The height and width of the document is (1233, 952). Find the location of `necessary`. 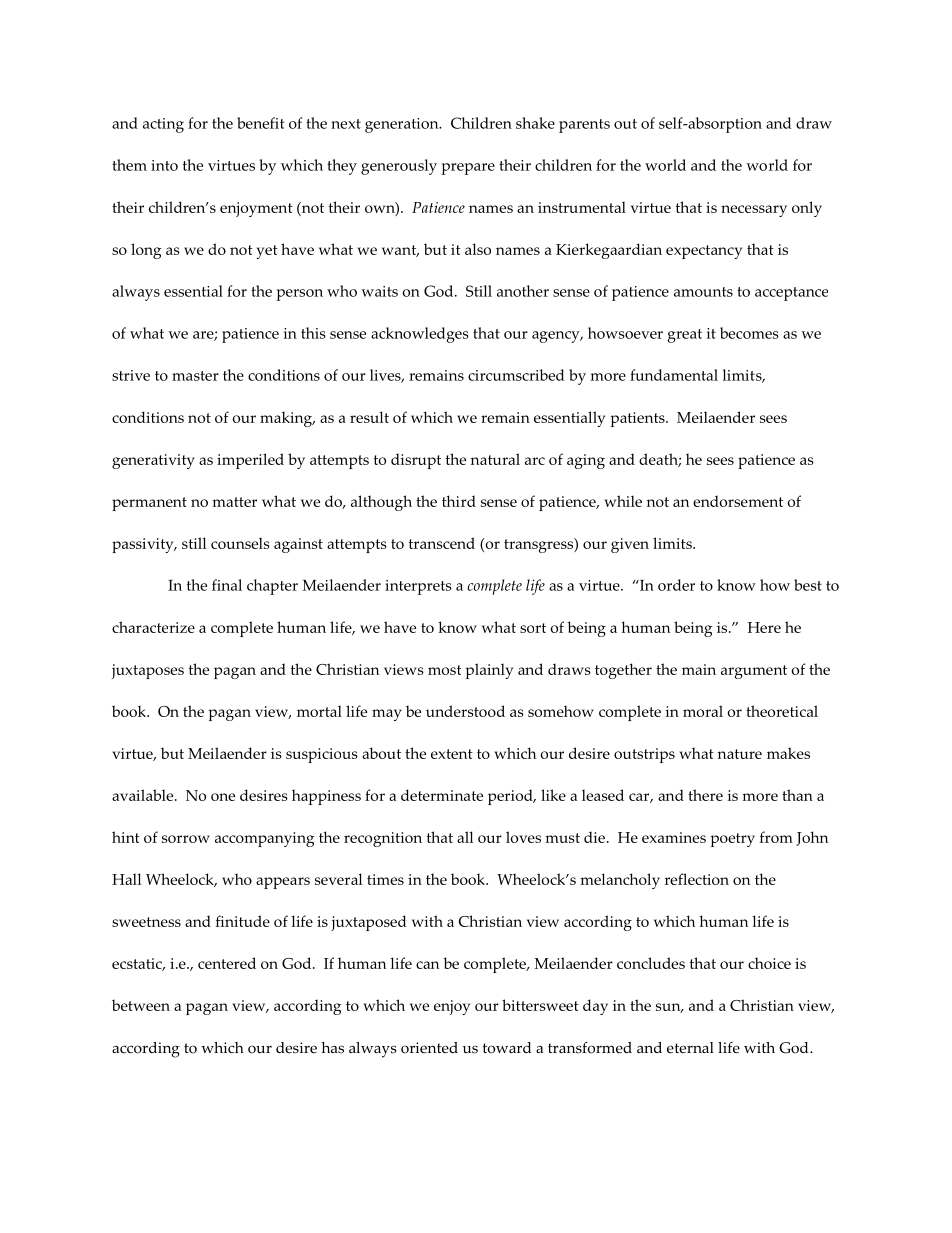

necessary is located at coordinates (754, 211).
